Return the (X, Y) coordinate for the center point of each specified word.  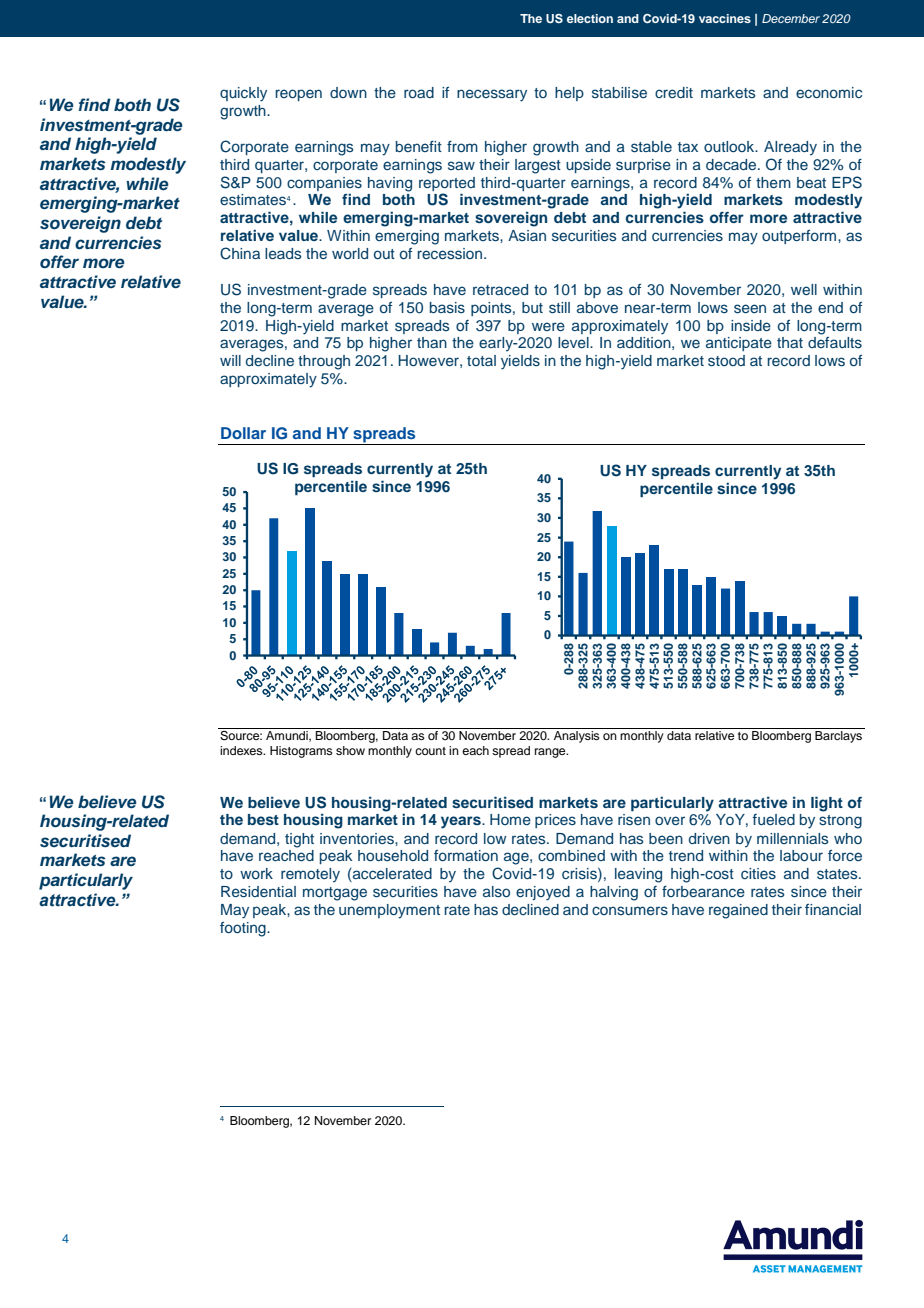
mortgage (335, 894)
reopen (298, 95)
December (791, 18)
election (590, 18)
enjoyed (543, 893)
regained (738, 911)
